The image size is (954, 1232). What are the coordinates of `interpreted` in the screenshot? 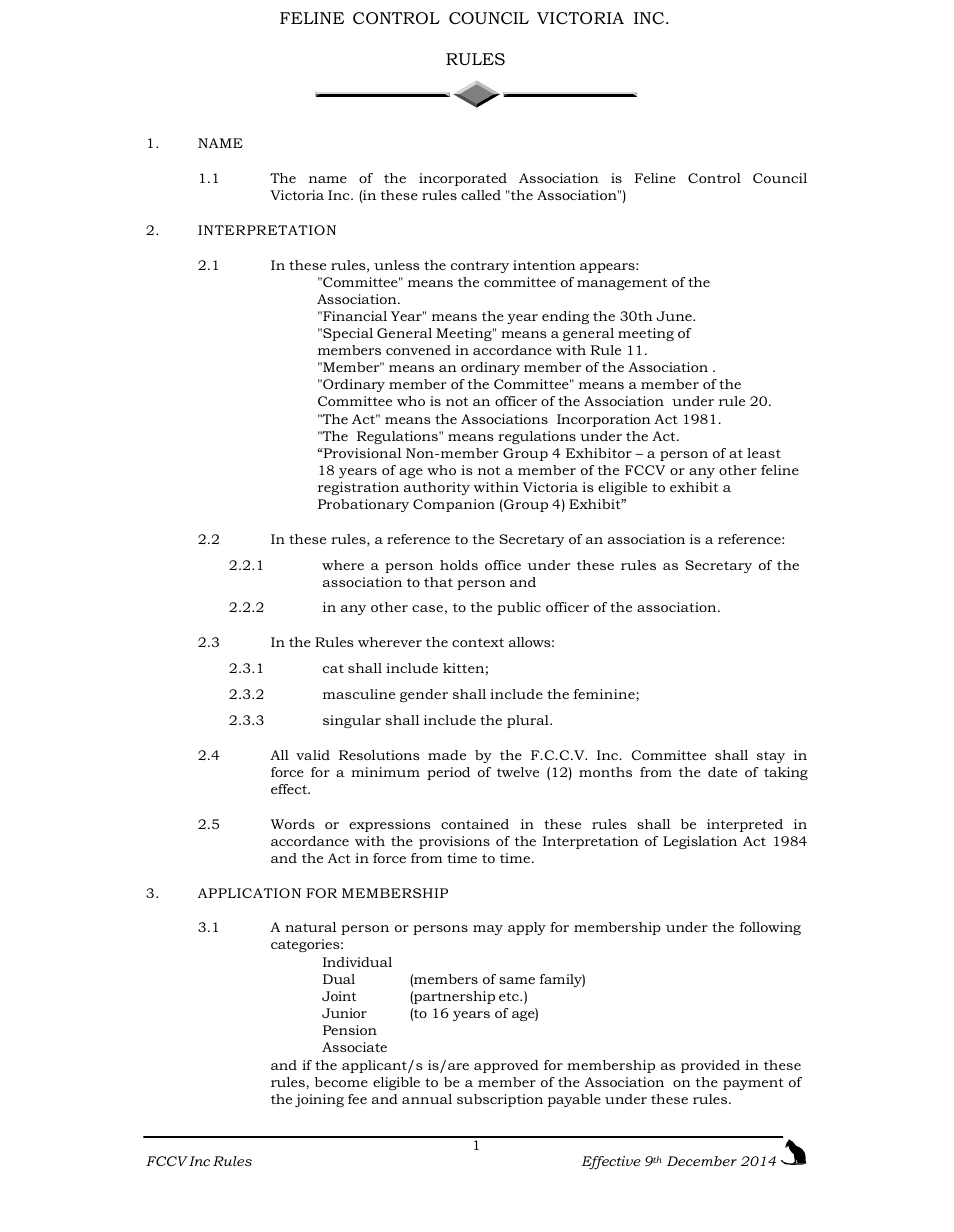 It's located at (745, 825).
